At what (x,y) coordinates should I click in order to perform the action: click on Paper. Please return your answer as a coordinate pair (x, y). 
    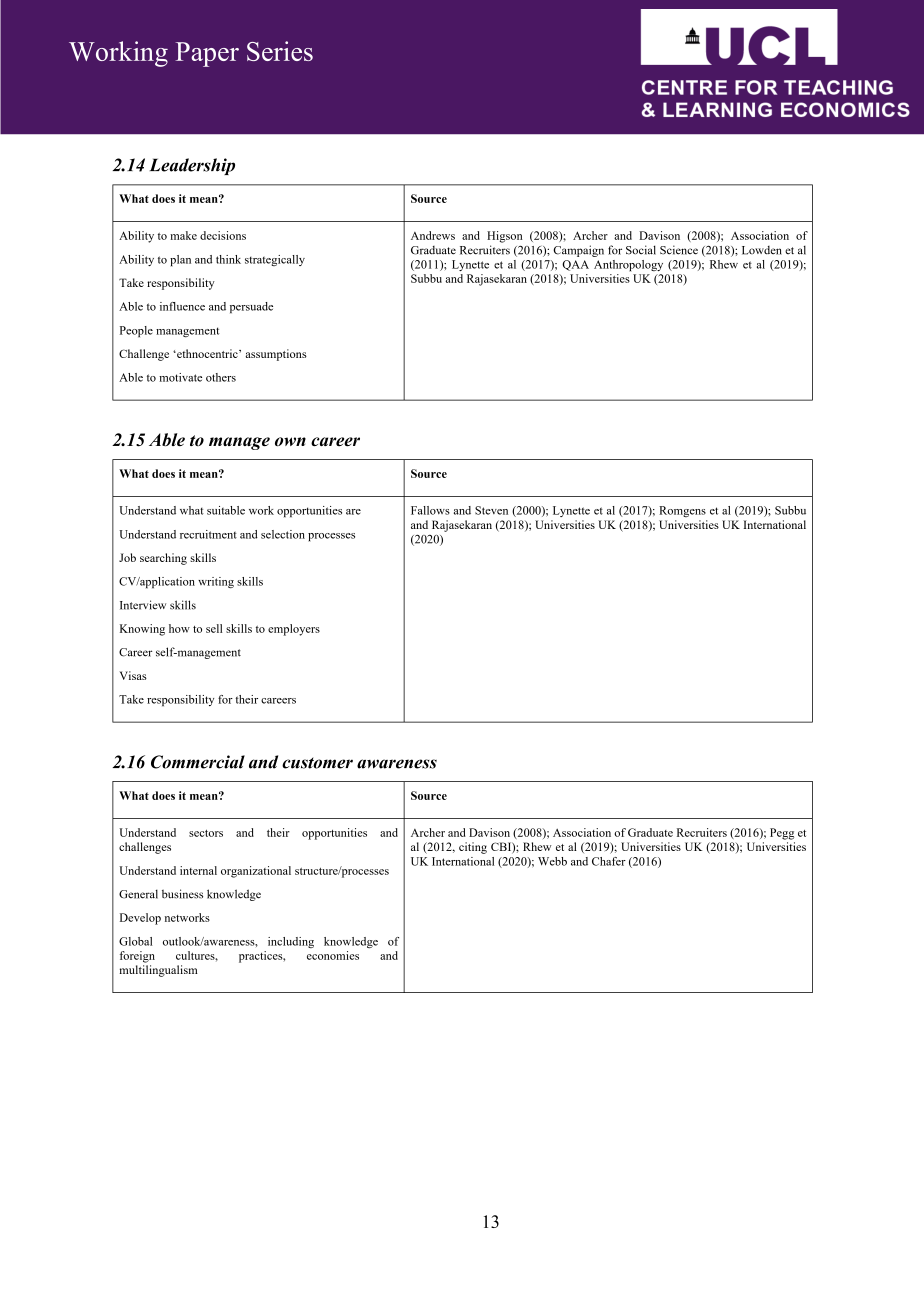
    Looking at the image, I should click on (207, 54).
